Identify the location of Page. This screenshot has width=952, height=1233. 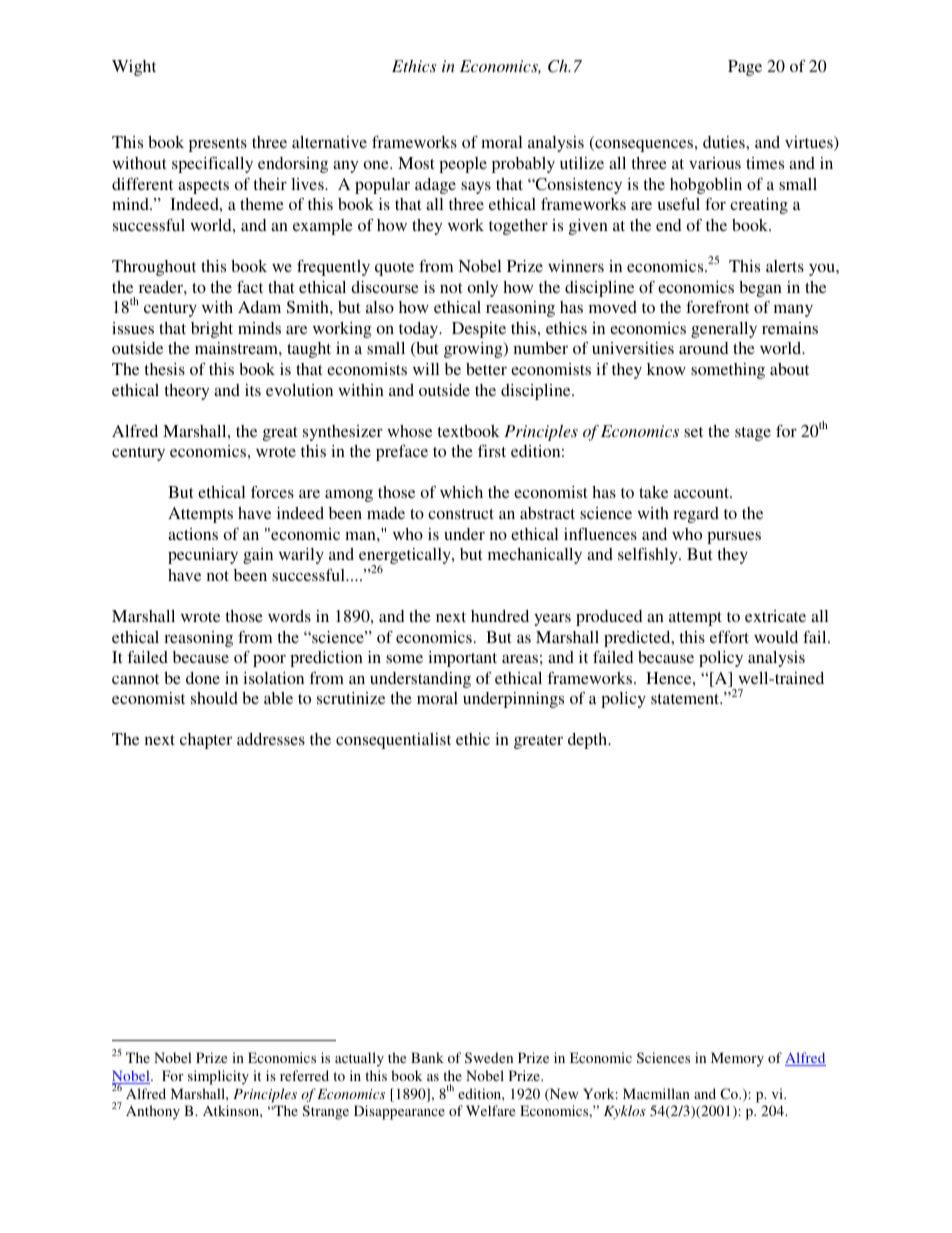
(745, 68).
